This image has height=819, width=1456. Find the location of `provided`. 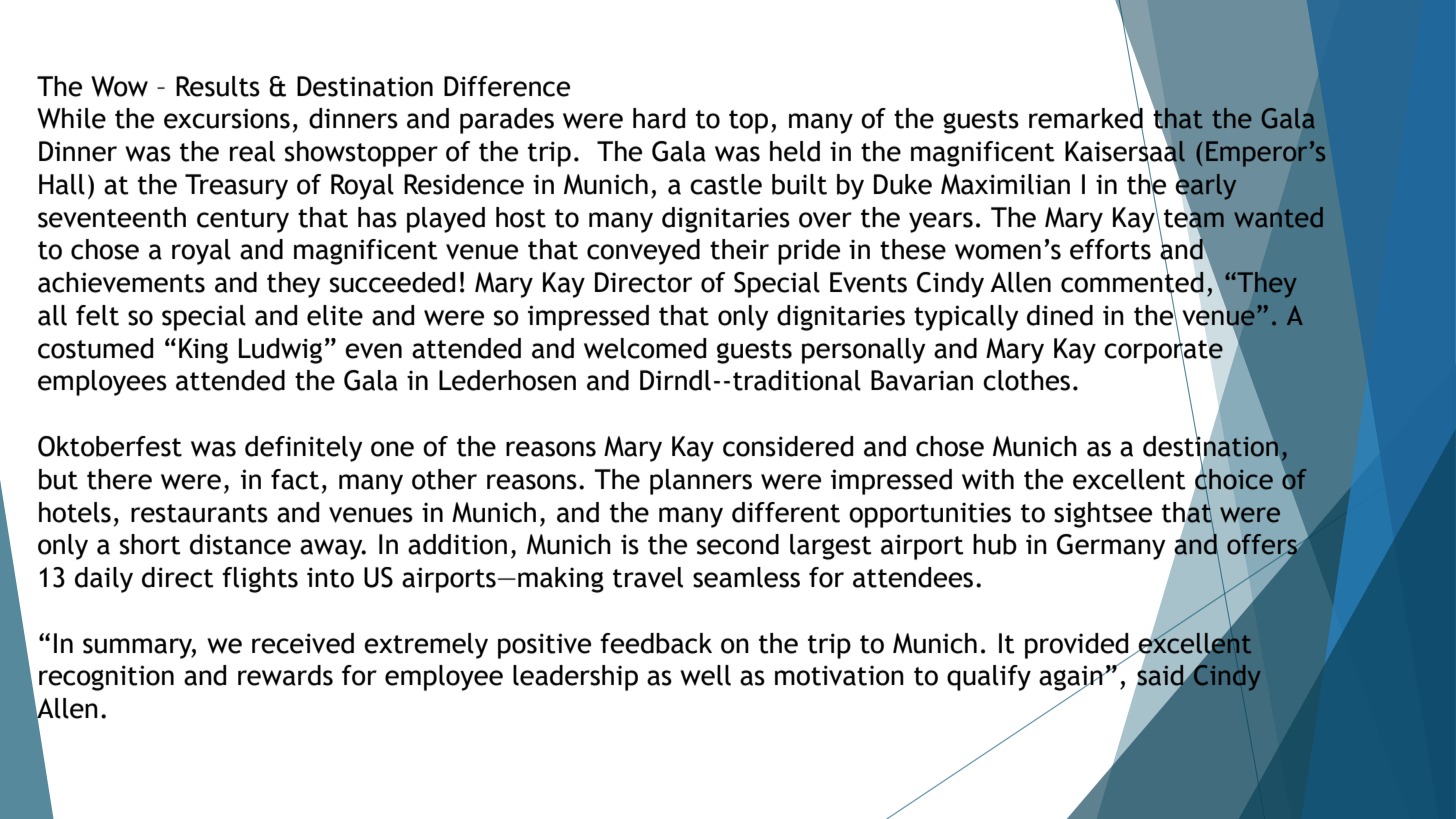

provided is located at coordinates (1078, 647).
